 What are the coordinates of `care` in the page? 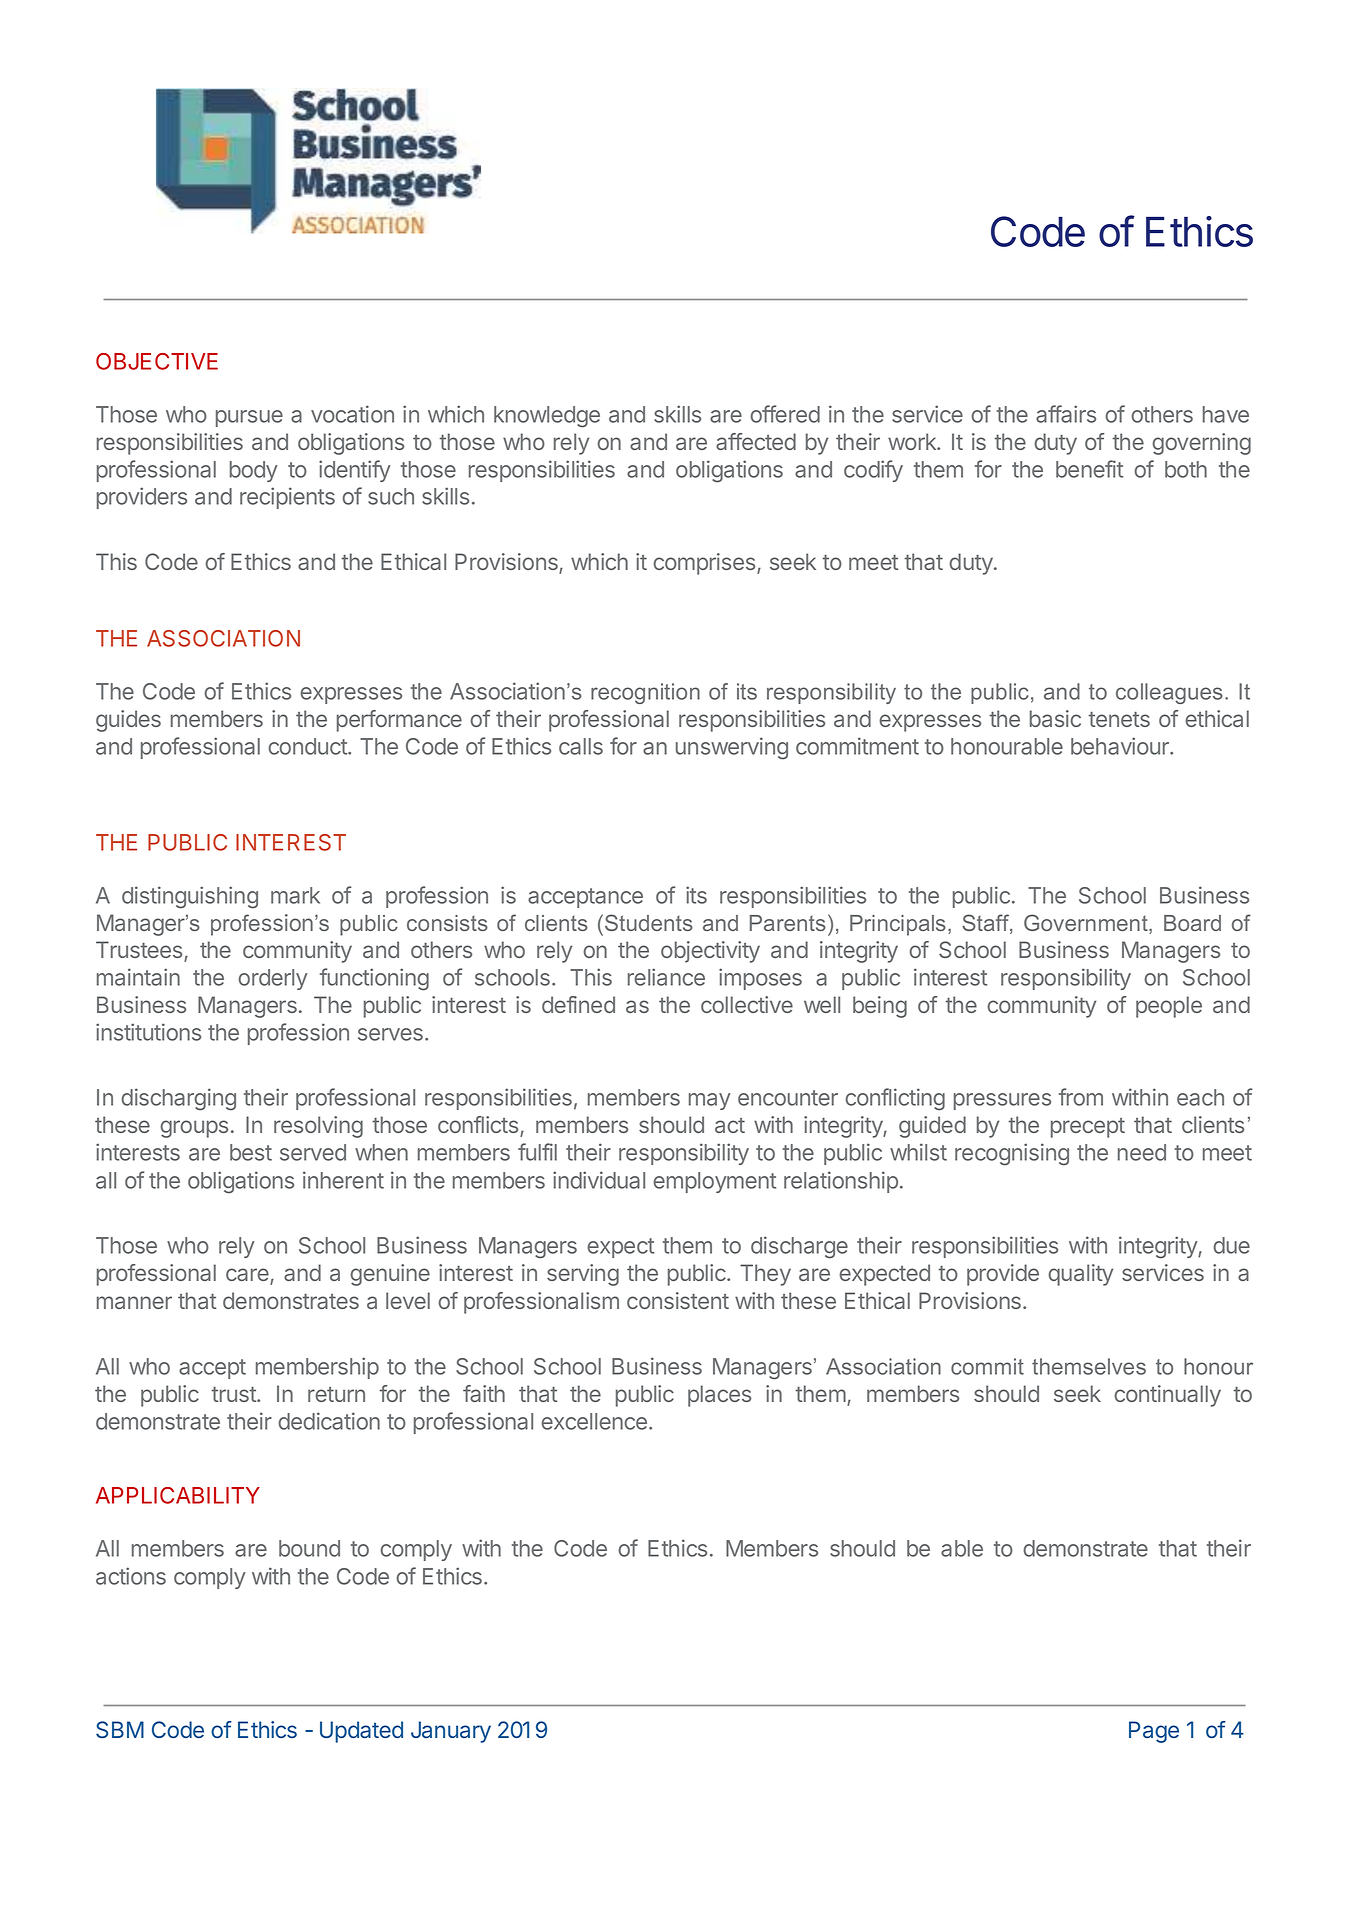 It's located at (248, 1276).
